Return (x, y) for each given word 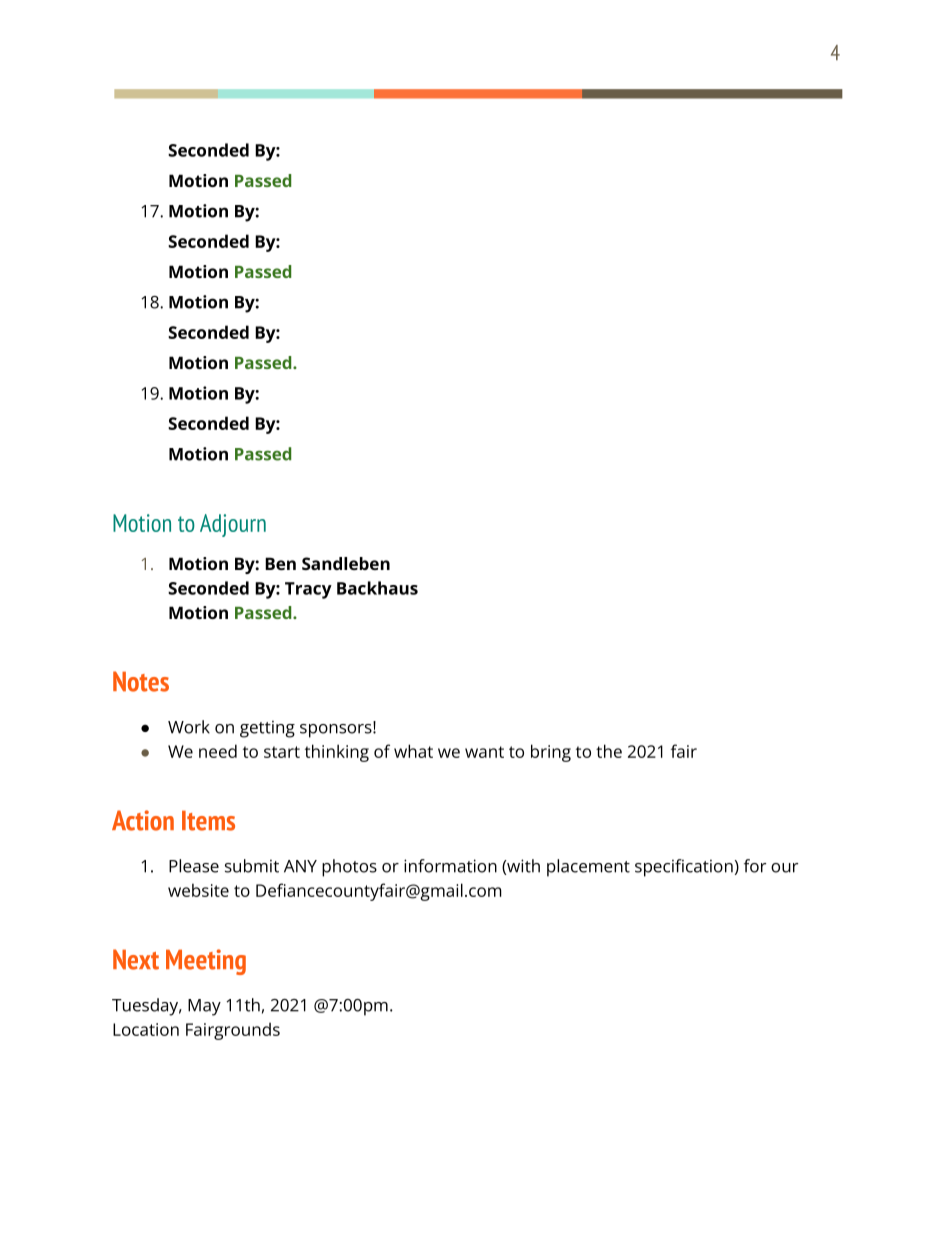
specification (684, 868)
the (609, 751)
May (204, 1007)
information (450, 866)
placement (588, 868)
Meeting (206, 962)
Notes (141, 681)
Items (208, 820)
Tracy (308, 590)
